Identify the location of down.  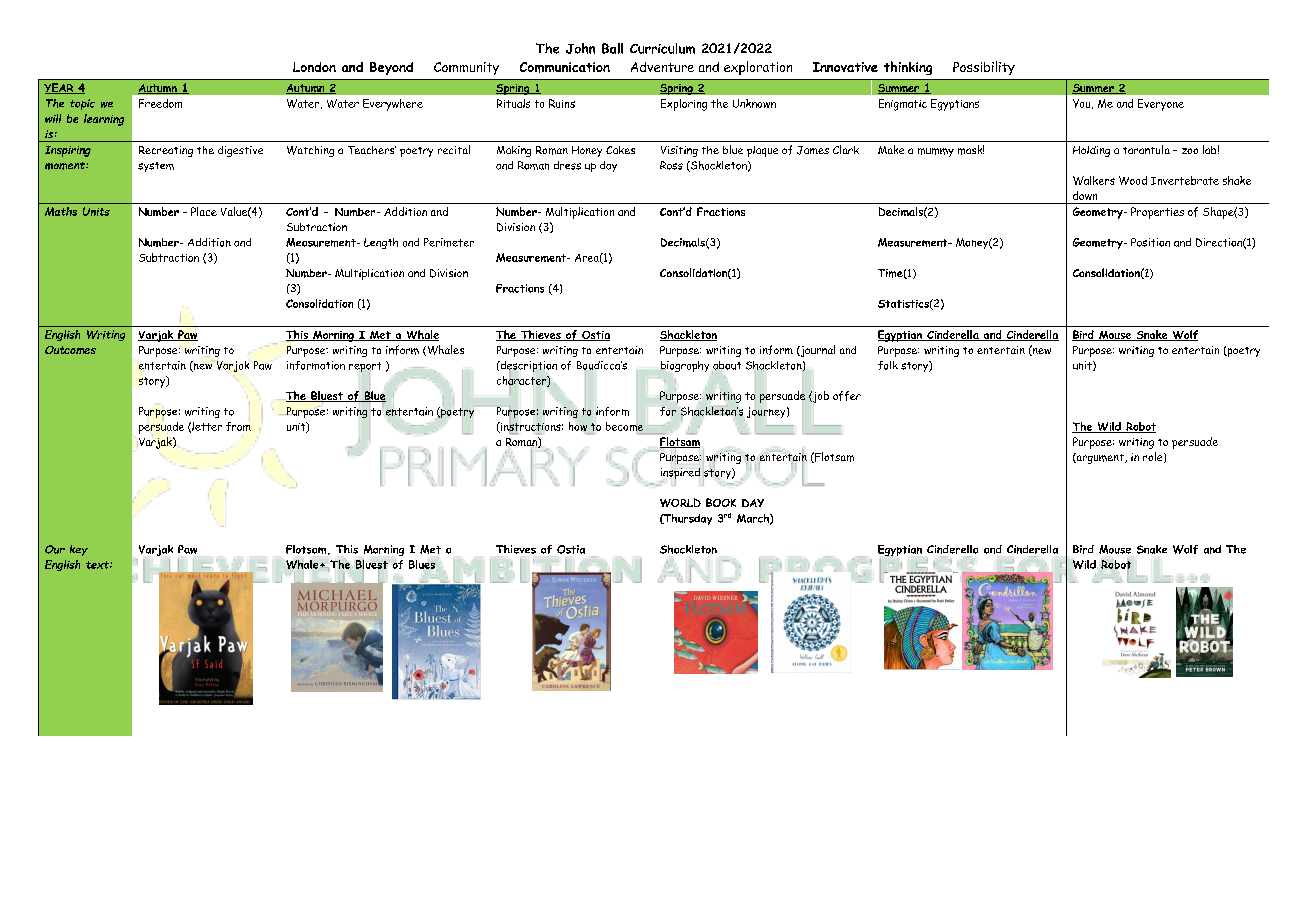
(1085, 195).
